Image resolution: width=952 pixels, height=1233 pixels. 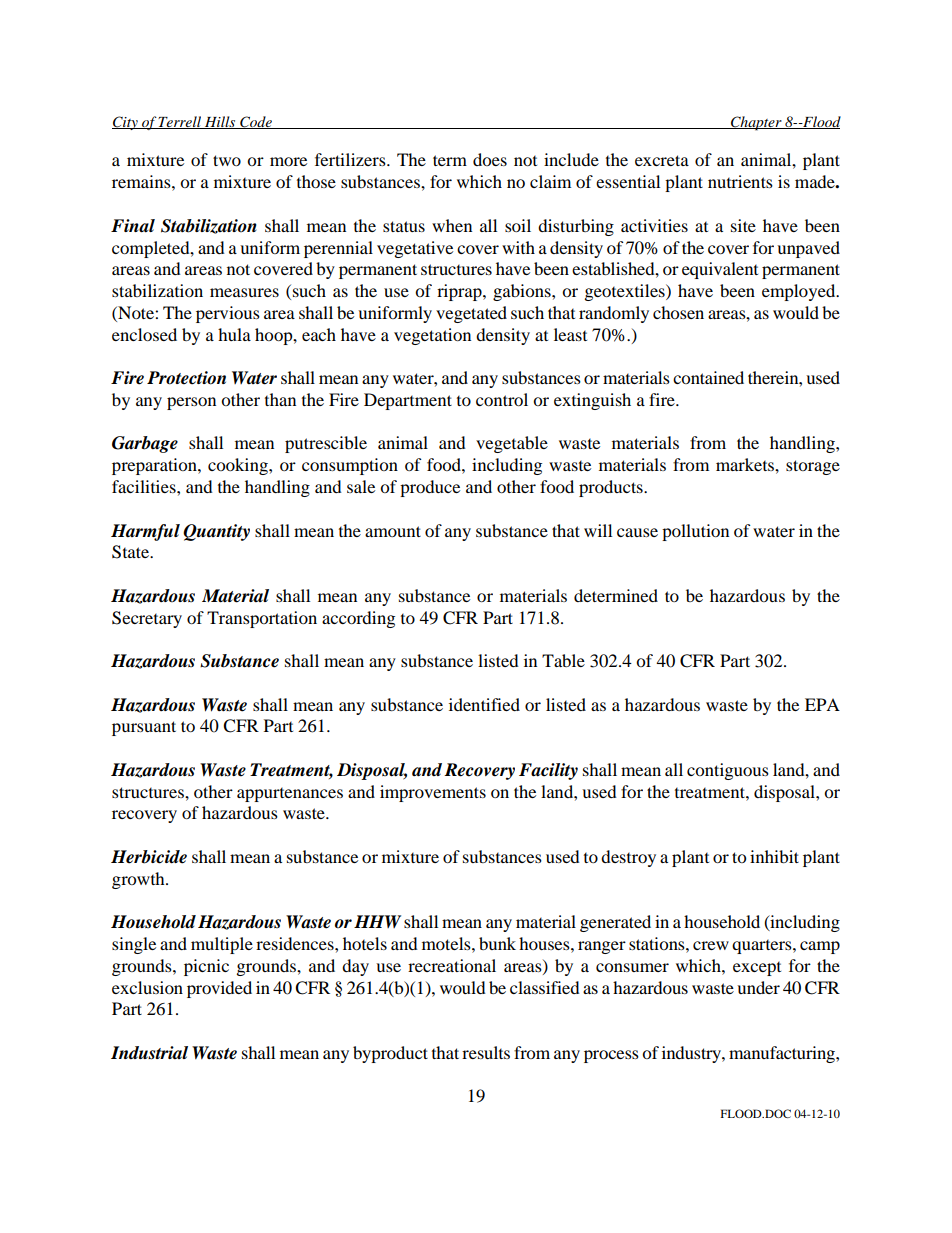 What do you see at coordinates (695, 532) in the image?
I see `pollution` at bounding box center [695, 532].
